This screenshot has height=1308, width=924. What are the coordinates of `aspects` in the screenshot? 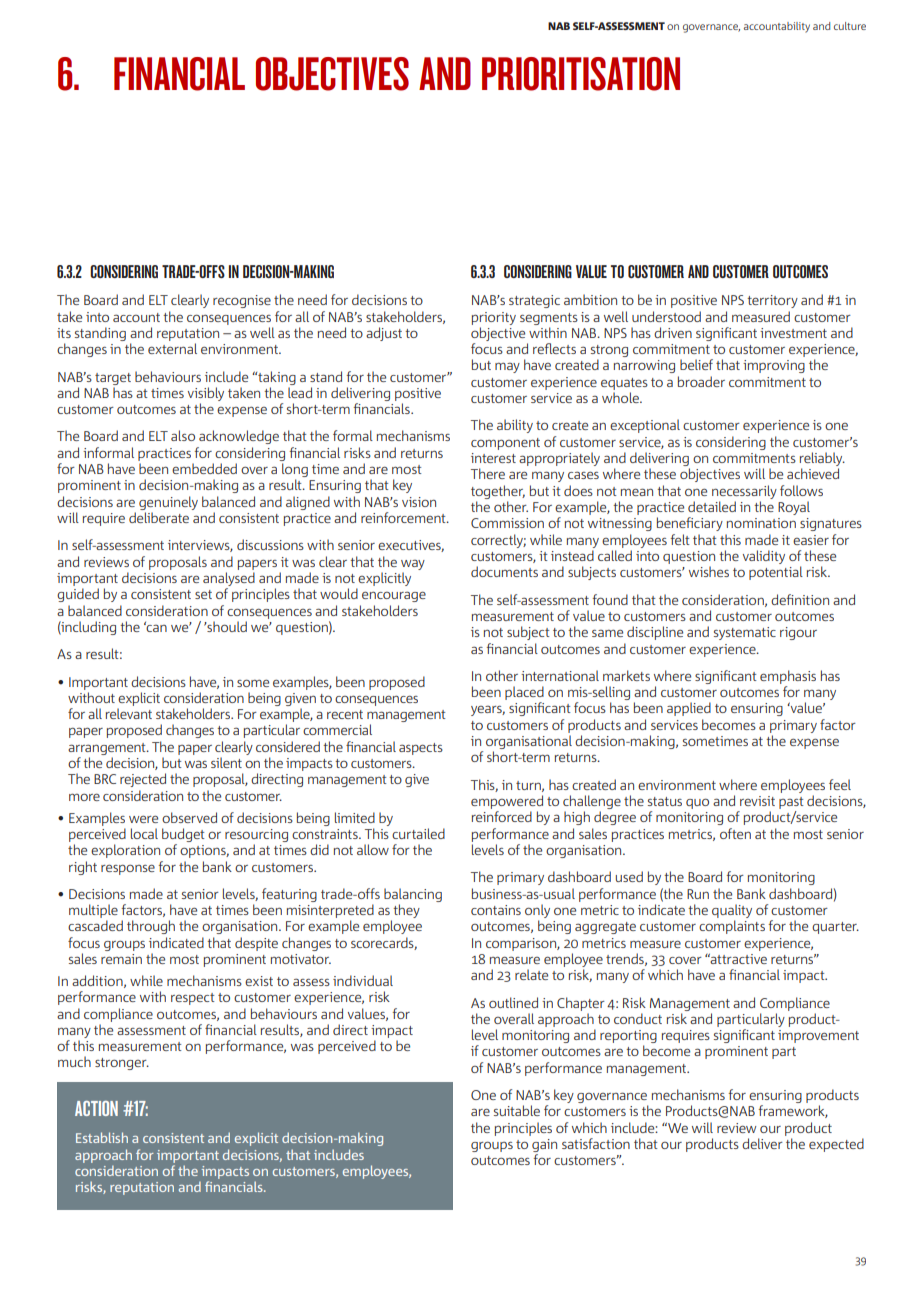 It's located at (421, 749).
